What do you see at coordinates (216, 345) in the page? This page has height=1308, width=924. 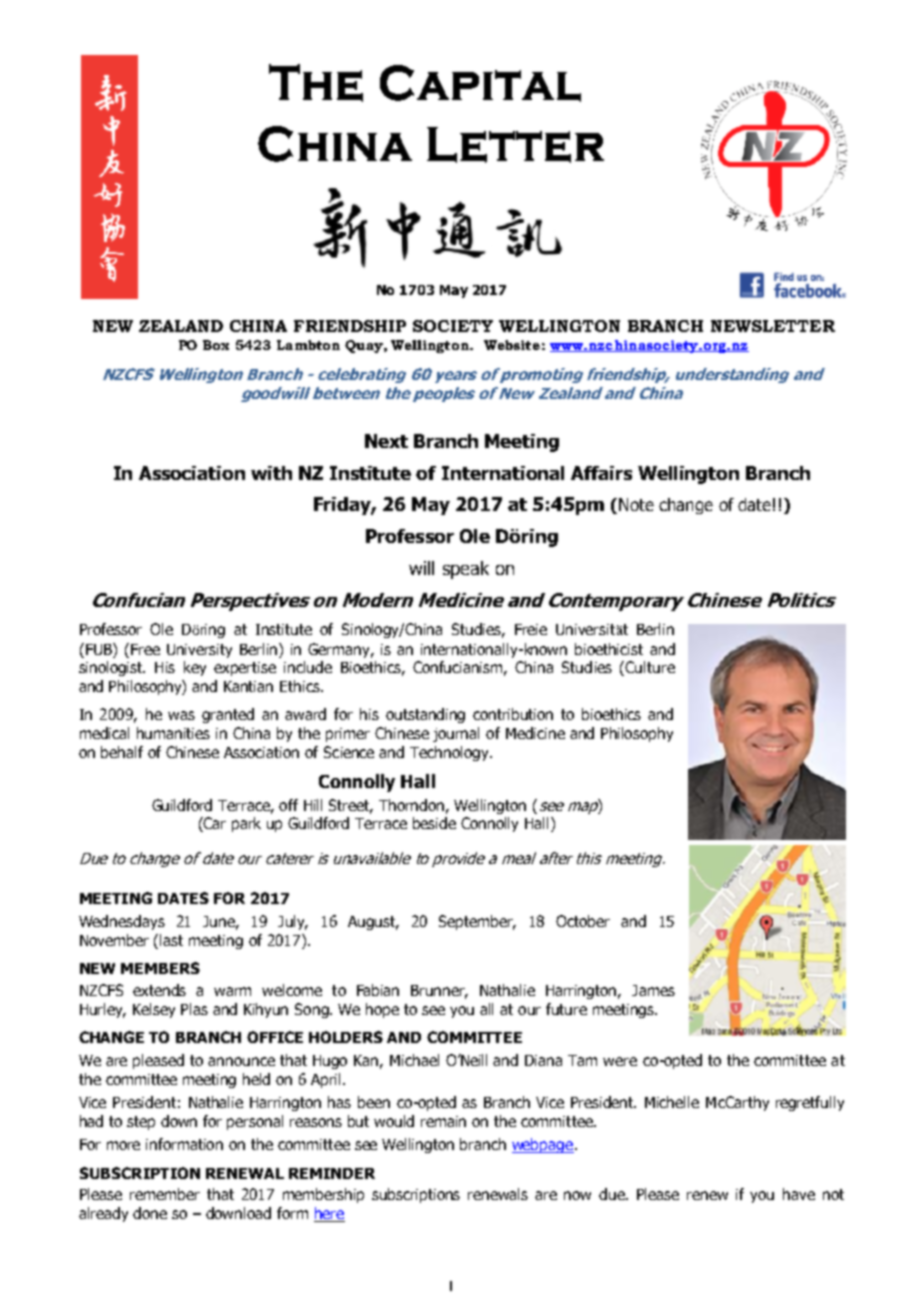 I see `Box` at bounding box center [216, 345].
